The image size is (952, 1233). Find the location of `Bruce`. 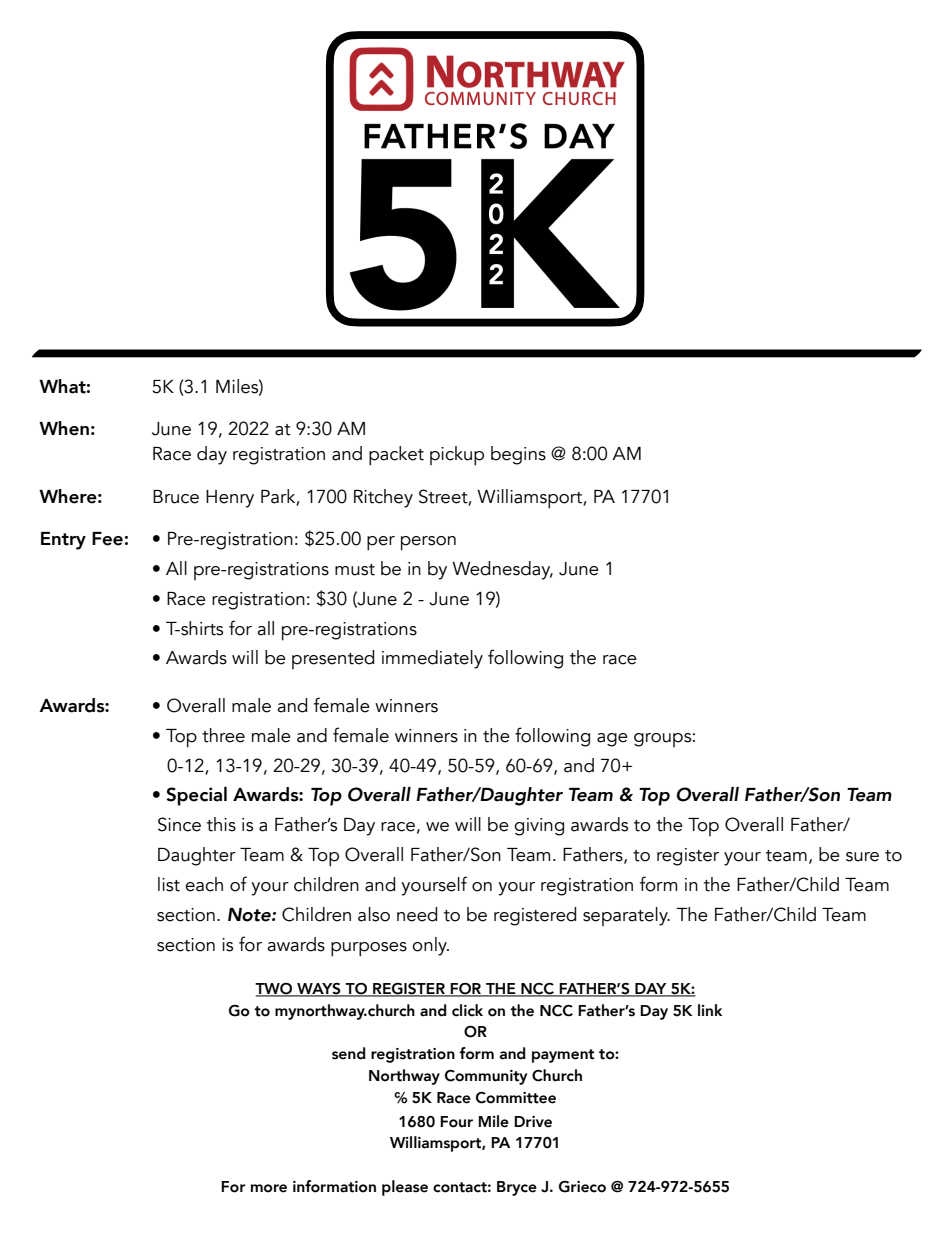

Bruce is located at coordinates (176, 497).
